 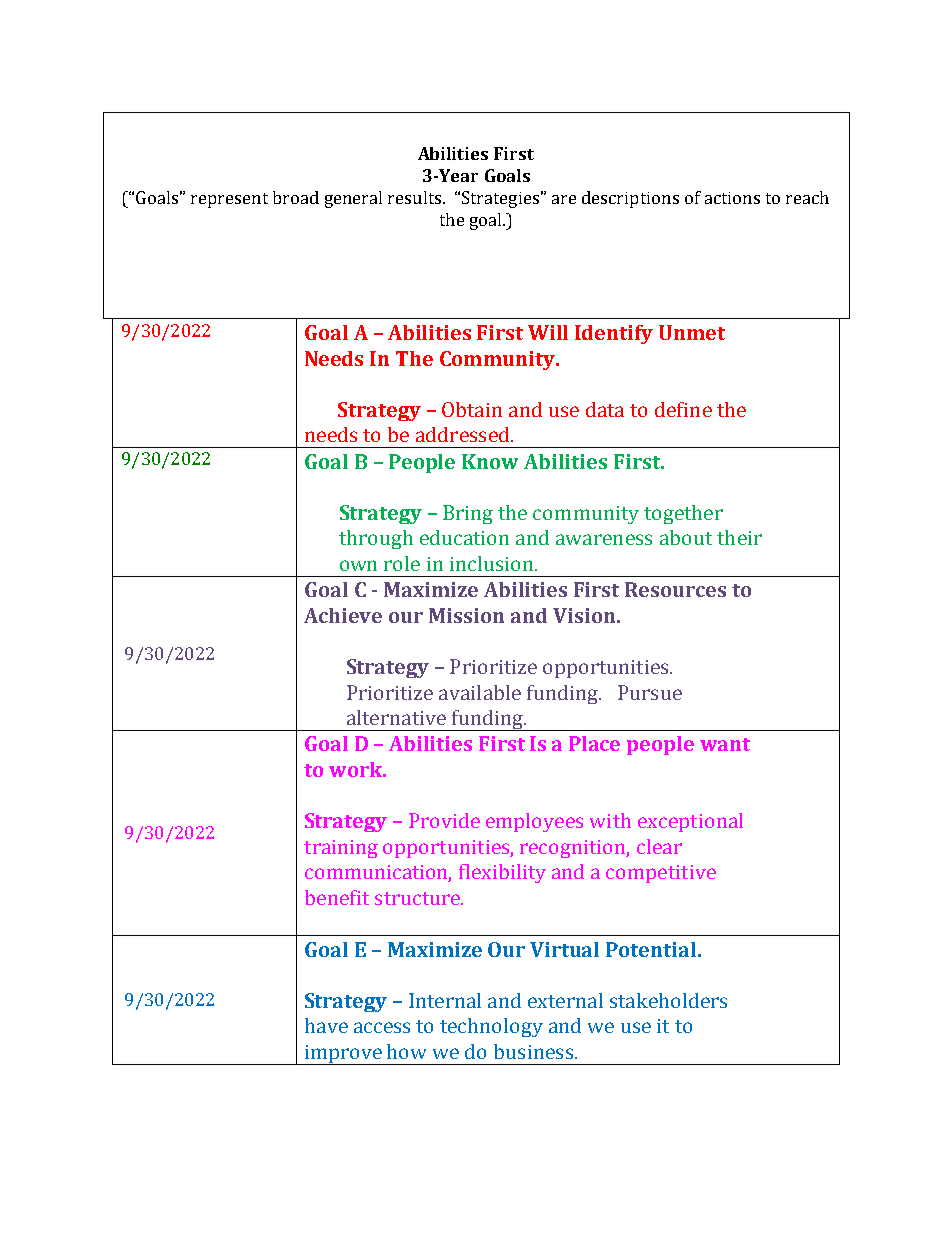 I want to click on actions, so click(x=732, y=198).
